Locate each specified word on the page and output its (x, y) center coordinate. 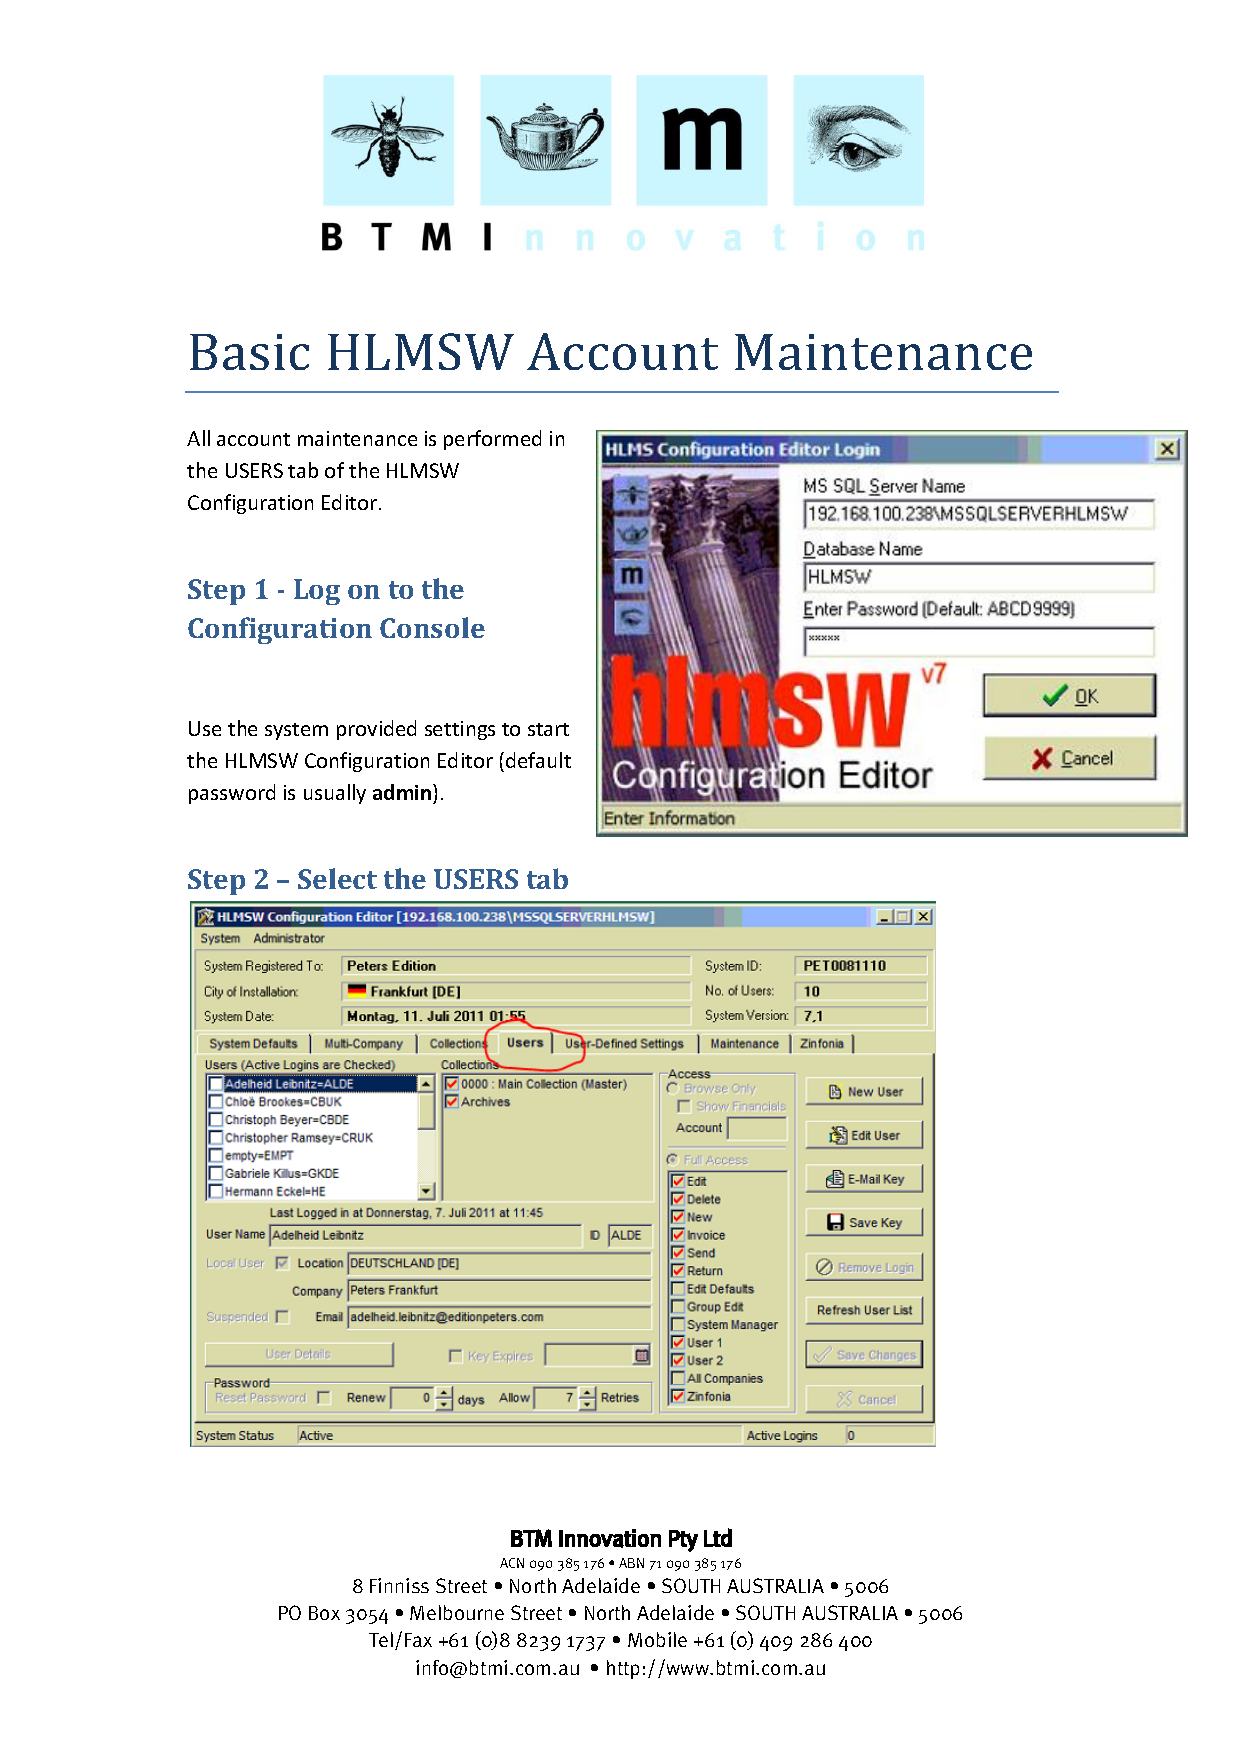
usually (335, 794)
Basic (249, 352)
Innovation (610, 1538)
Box (324, 1613)
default (538, 760)
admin (403, 794)
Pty (683, 1541)
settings (460, 730)
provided (376, 730)
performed (492, 440)
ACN (512, 1563)
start (548, 729)
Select (337, 878)
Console (432, 627)
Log (317, 592)
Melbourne (457, 1612)
